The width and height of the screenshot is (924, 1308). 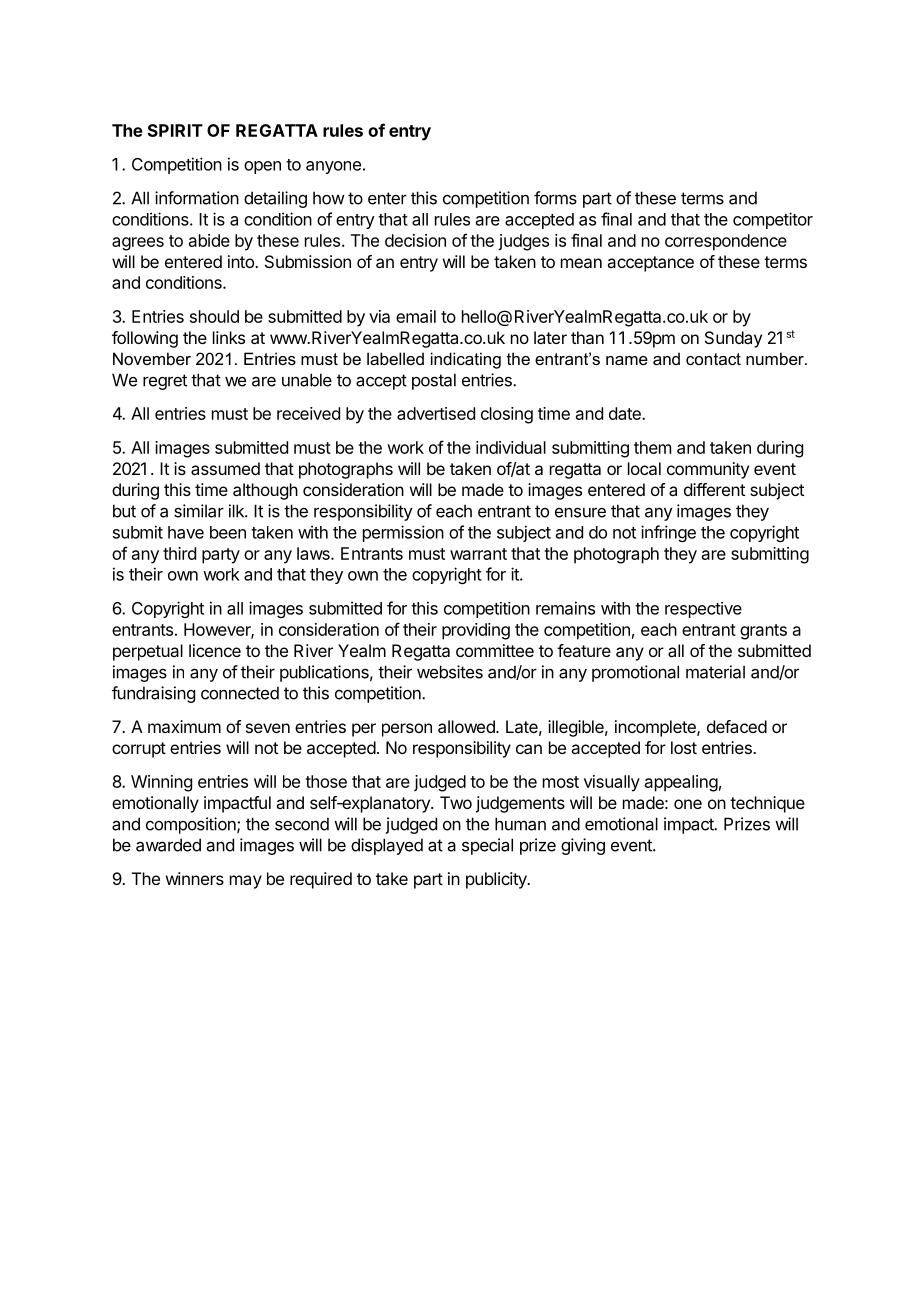 What do you see at coordinates (333, 167) in the screenshot?
I see `anyone` at bounding box center [333, 167].
